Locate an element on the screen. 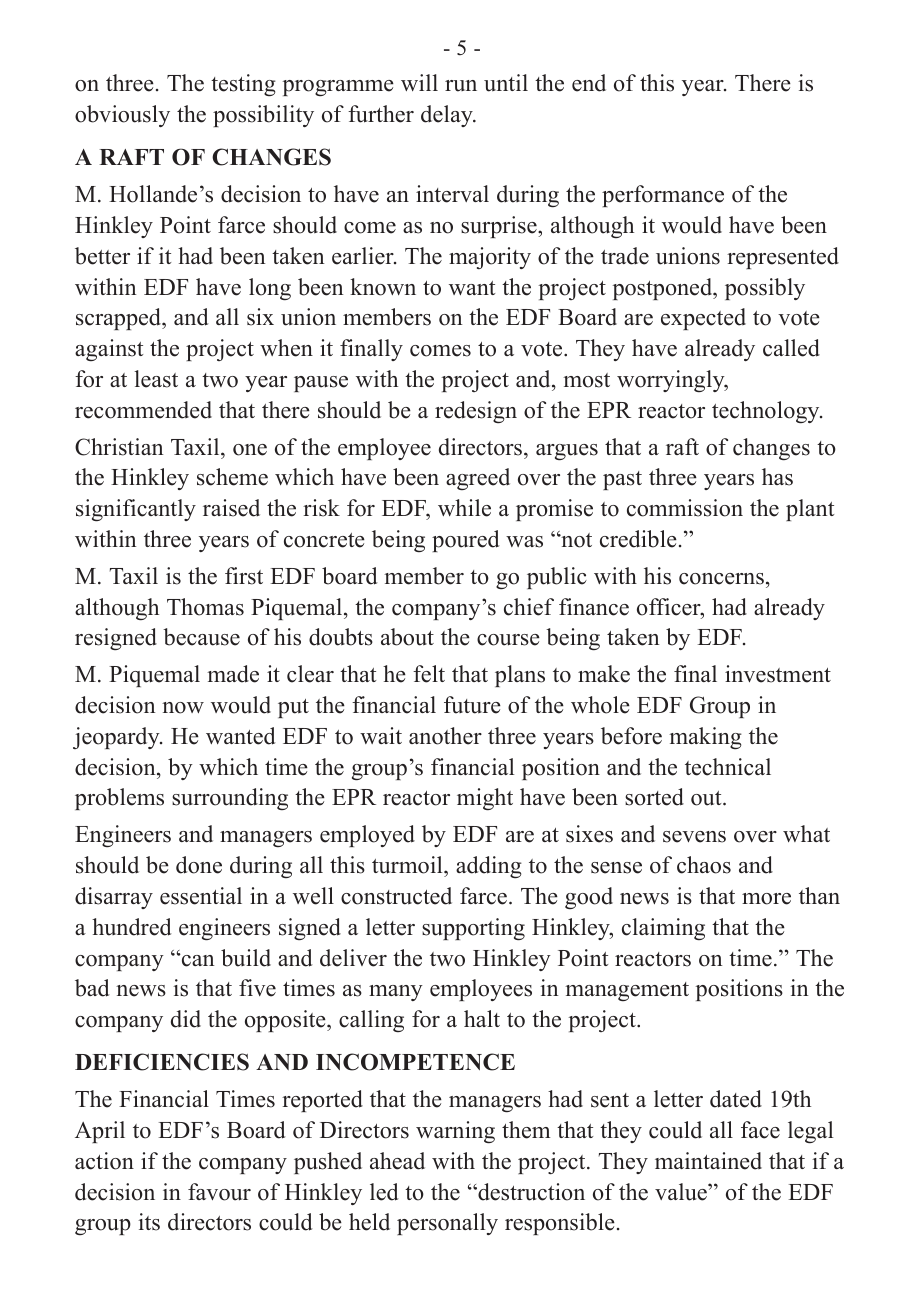 The image size is (924, 1311). favour is located at coordinates (219, 1192).
